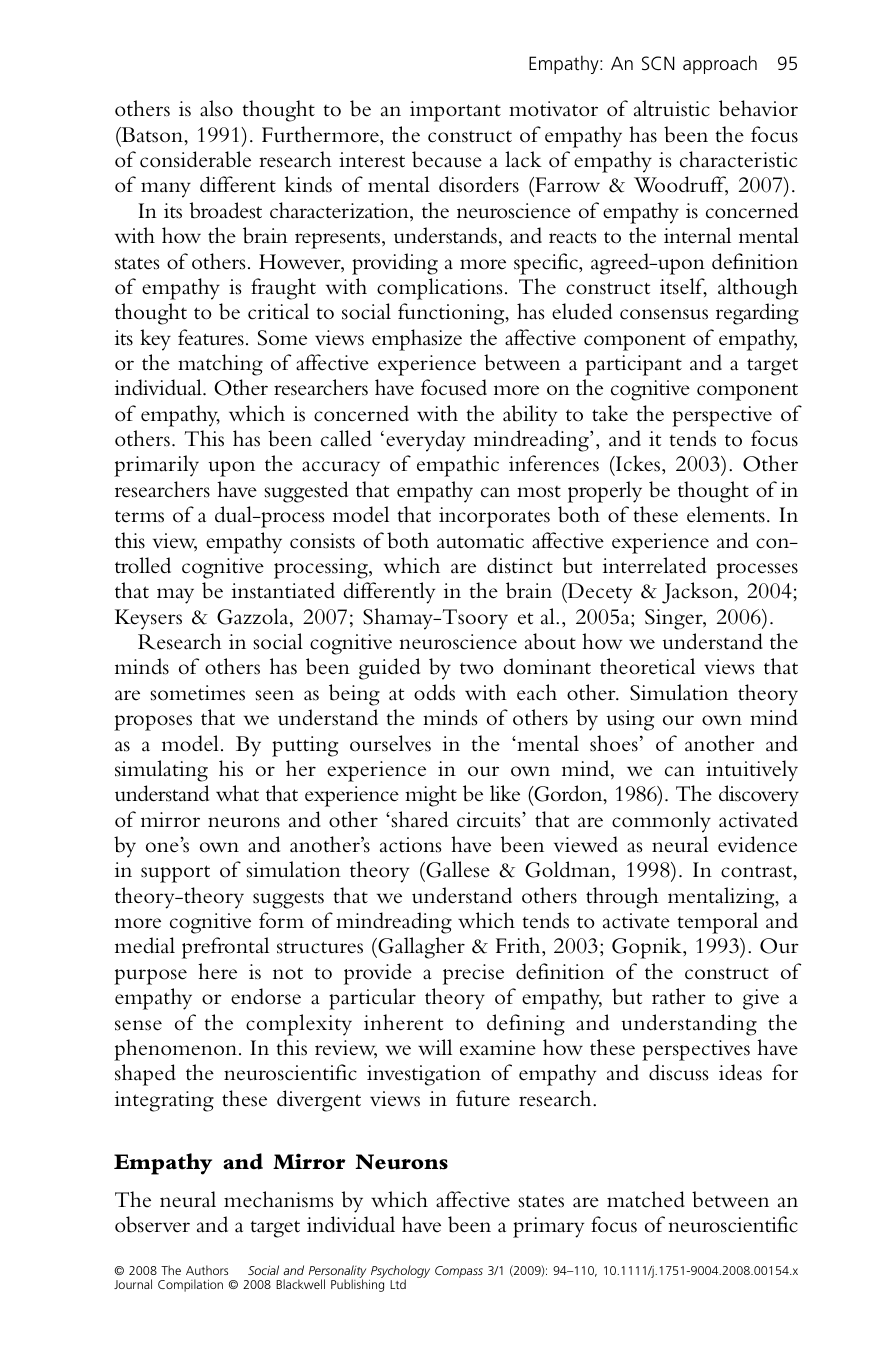 This screenshot has width=893, height=1372. Describe the element at coordinates (220, 365) in the screenshot. I see `matching` at that location.
